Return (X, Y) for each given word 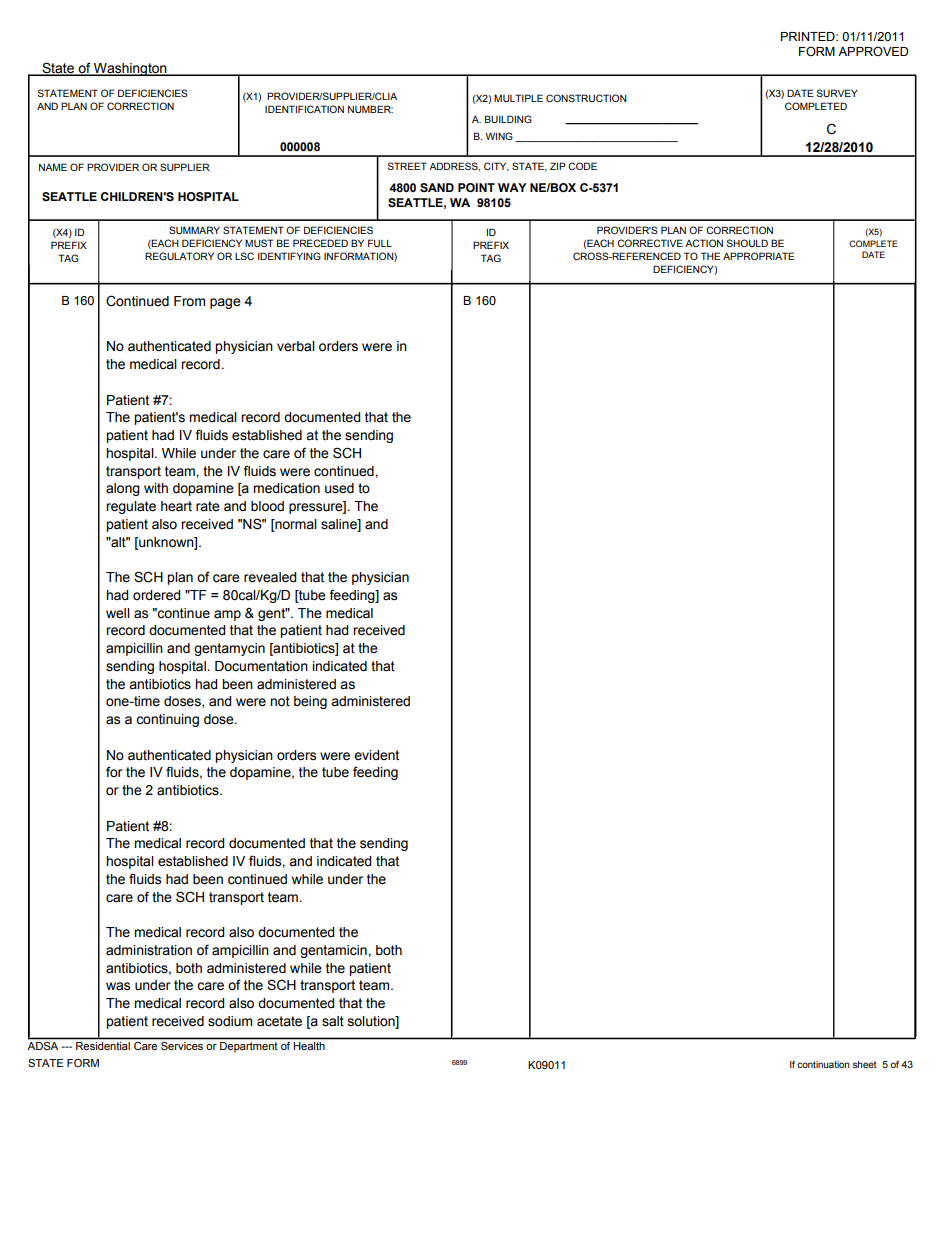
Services (182, 1046)
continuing (167, 720)
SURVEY (837, 93)
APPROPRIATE (759, 256)
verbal (296, 346)
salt (333, 1021)
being (310, 702)
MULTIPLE (518, 98)
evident (376, 755)
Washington (130, 69)
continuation (823, 1064)
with (156, 488)
